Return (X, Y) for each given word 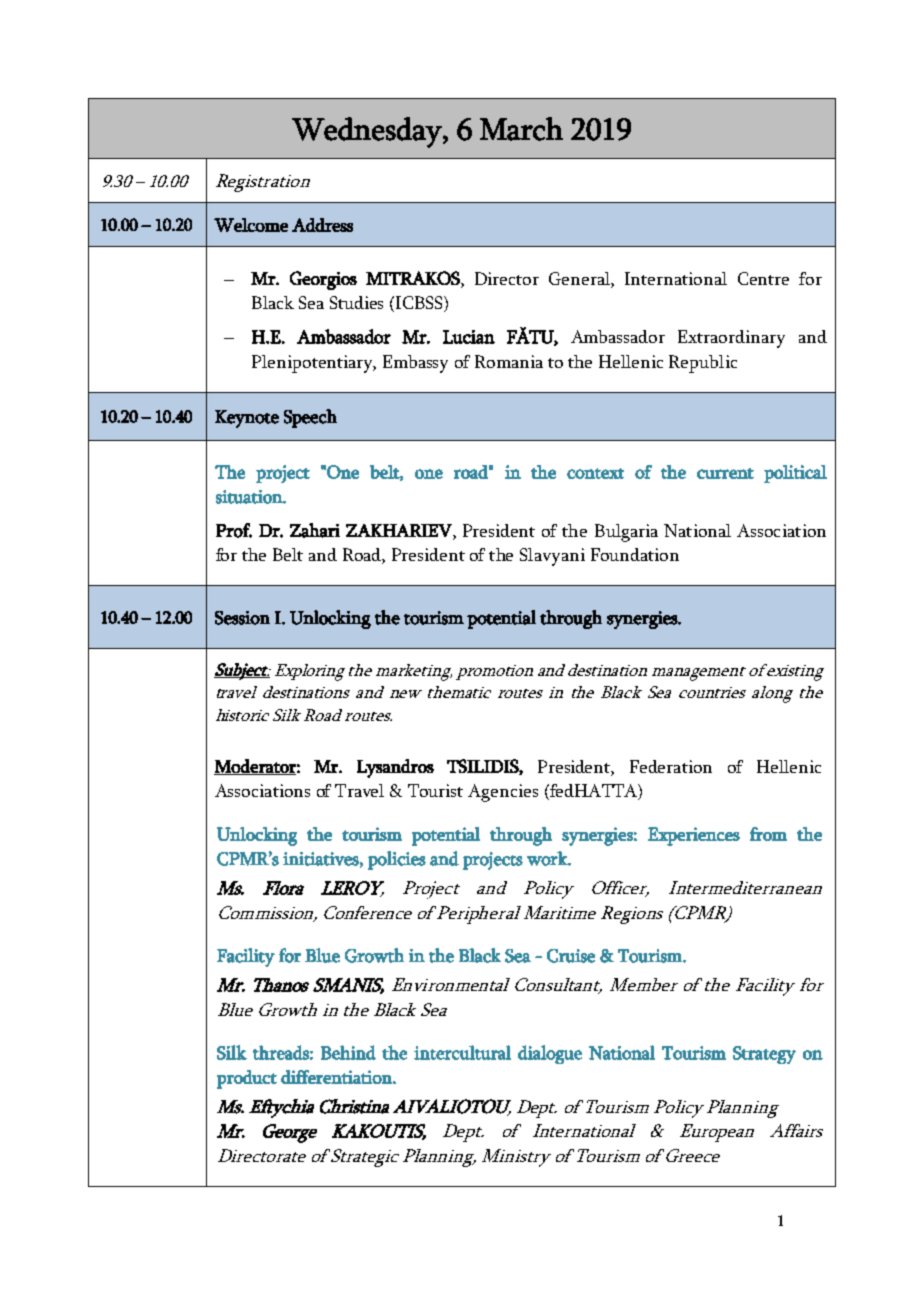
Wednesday (368, 132)
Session (242, 618)
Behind (348, 1052)
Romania (509, 361)
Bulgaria (626, 533)
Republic (703, 364)
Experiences (694, 836)
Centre (763, 278)
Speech (310, 418)
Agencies (503, 793)
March (521, 129)
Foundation (635, 554)
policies (397, 860)
